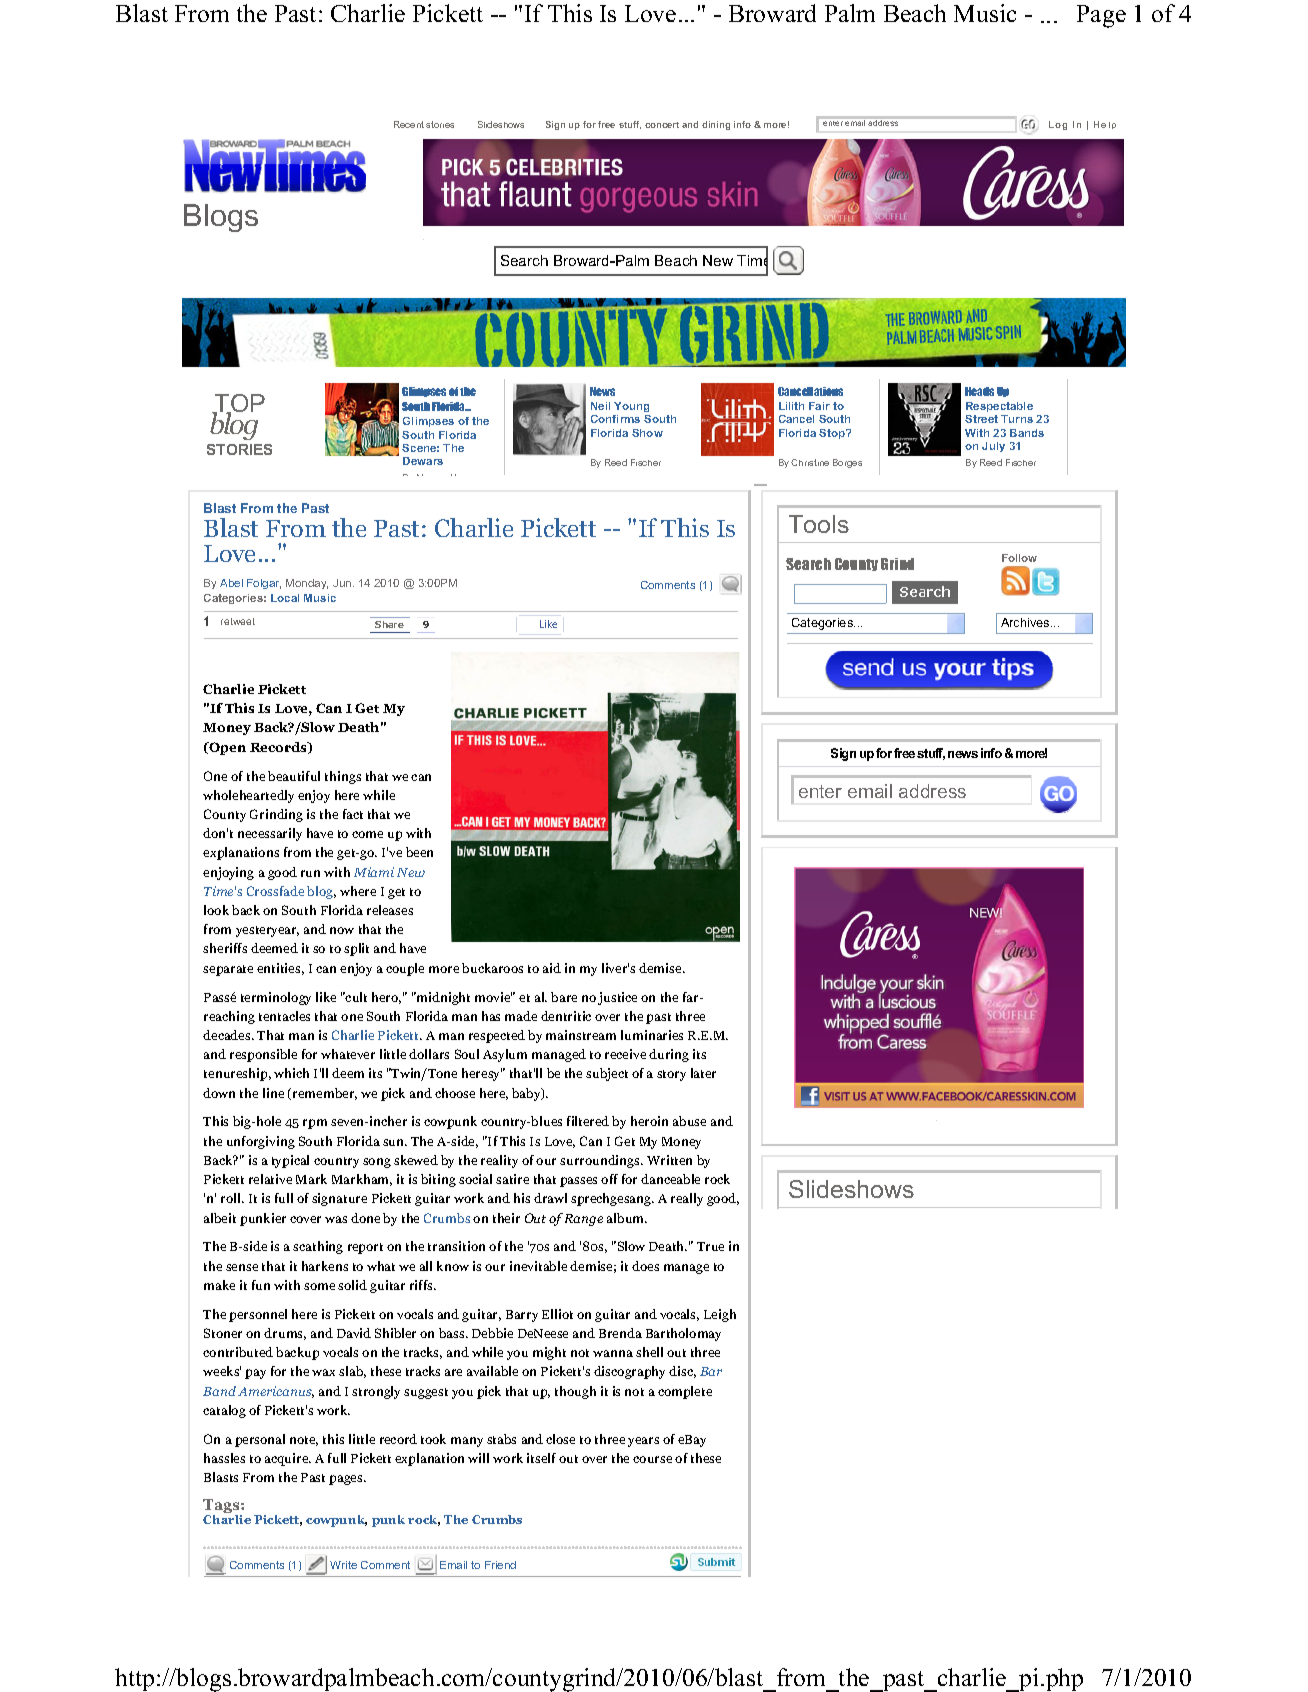  I want to click on off, so click(609, 1179).
